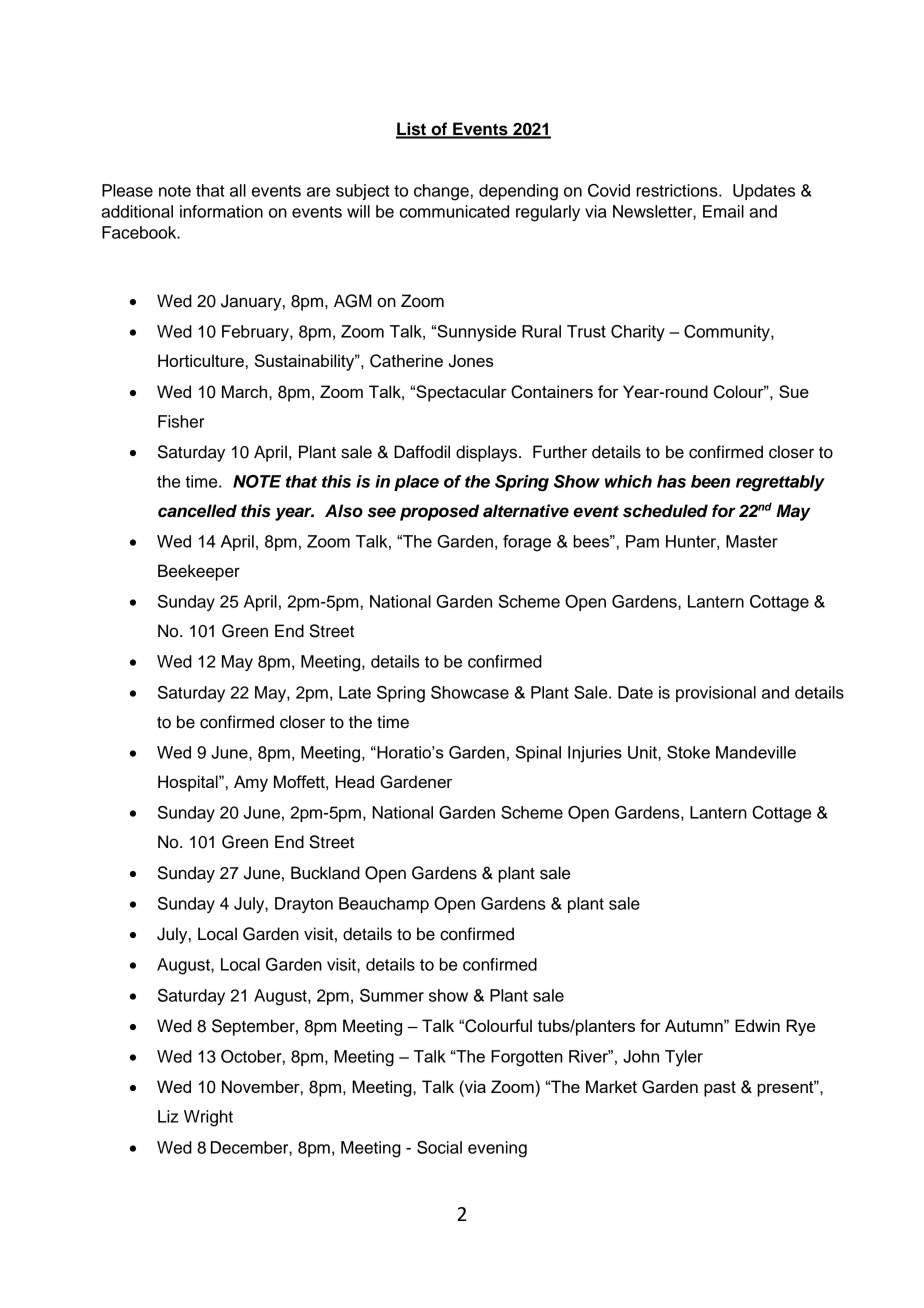 Image resolution: width=924 pixels, height=1308 pixels. What do you see at coordinates (199, 572) in the page?
I see `Beekeeper` at bounding box center [199, 572].
